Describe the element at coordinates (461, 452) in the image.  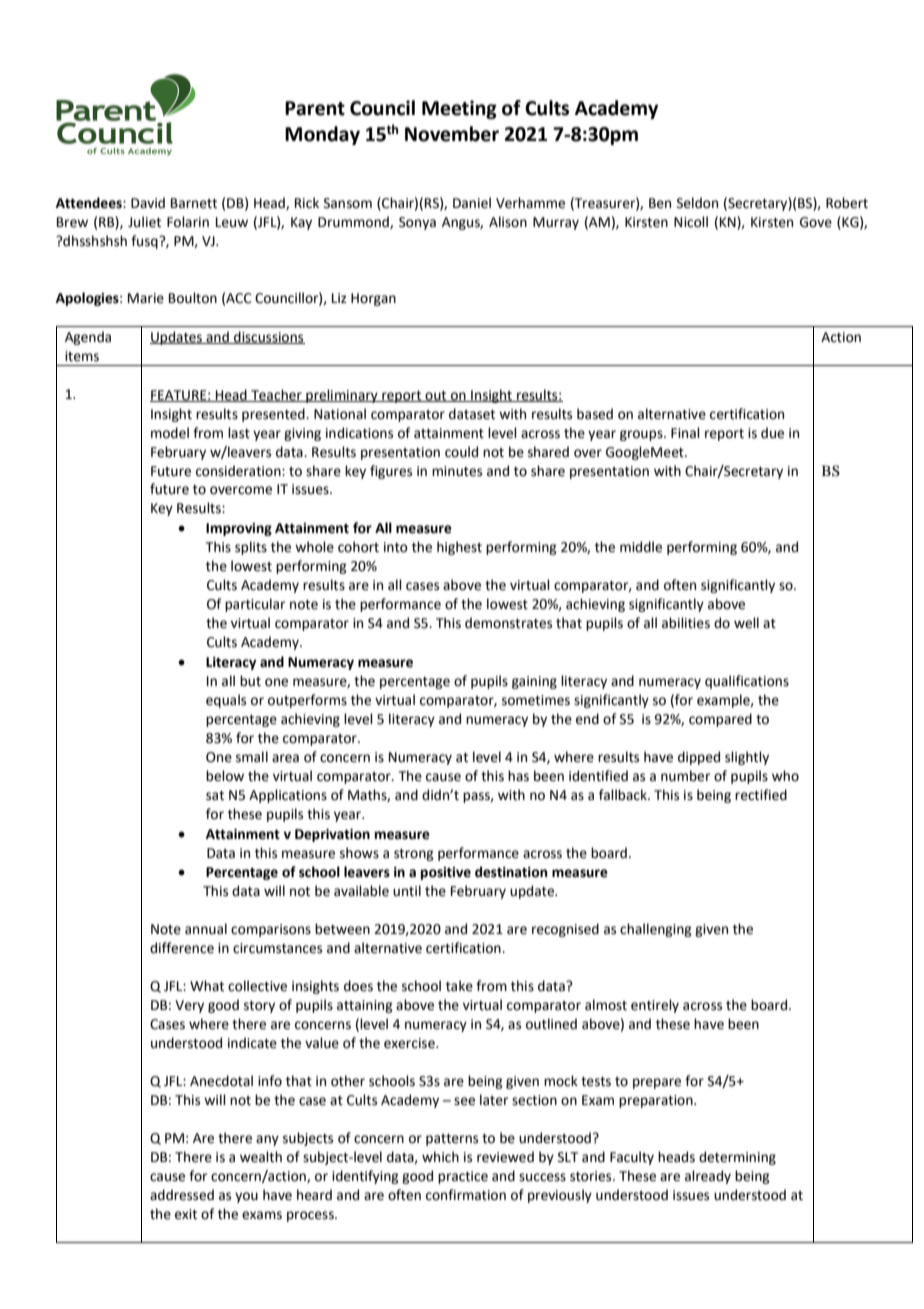
I see `could` at that location.
